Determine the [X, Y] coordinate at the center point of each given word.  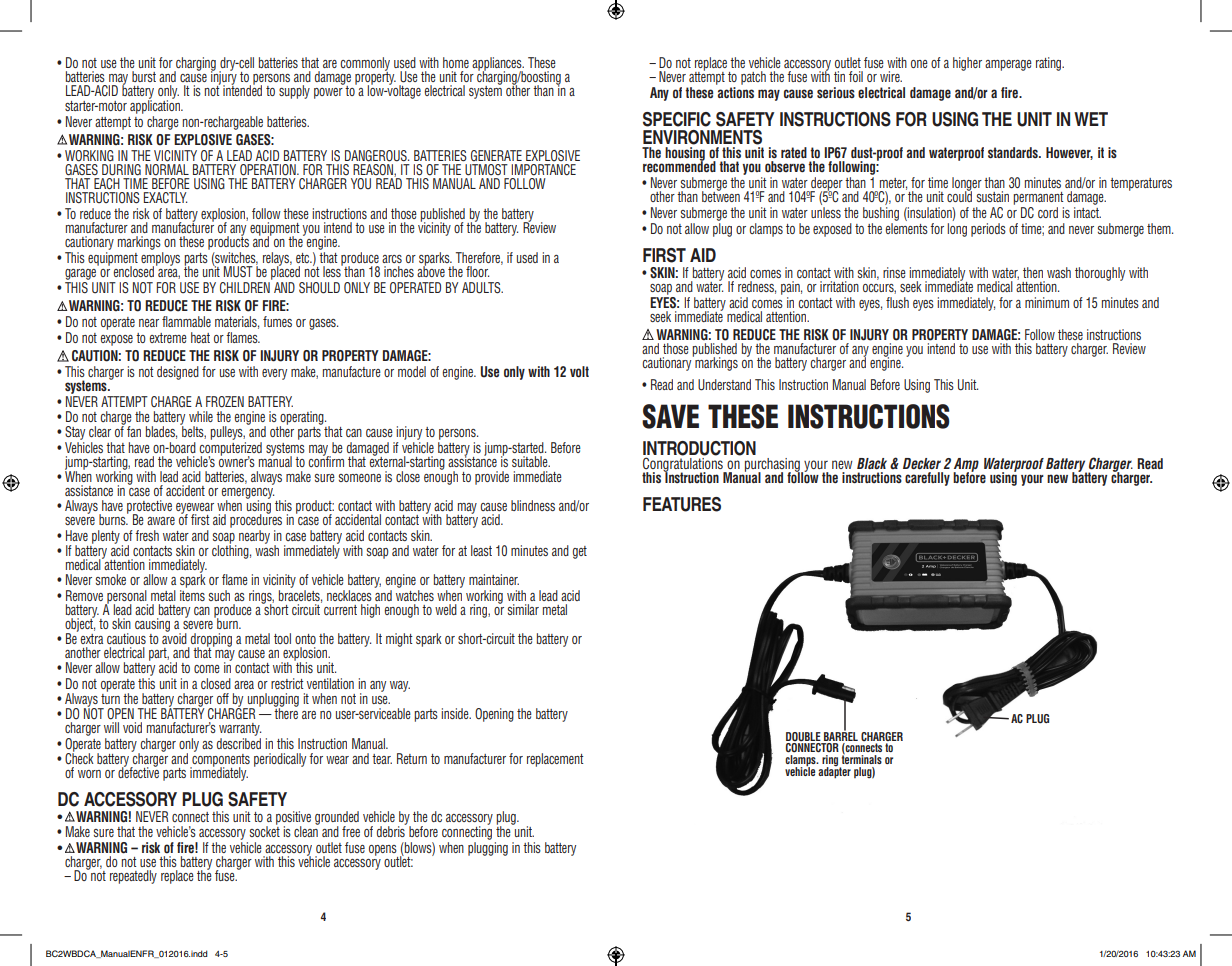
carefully [927, 479]
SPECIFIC [677, 119]
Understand [724, 385]
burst [144, 76]
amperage [1008, 65]
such [219, 595]
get [580, 552]
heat [200, 337]
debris [392, 830]
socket [265, 830]
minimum [1047, 302]
